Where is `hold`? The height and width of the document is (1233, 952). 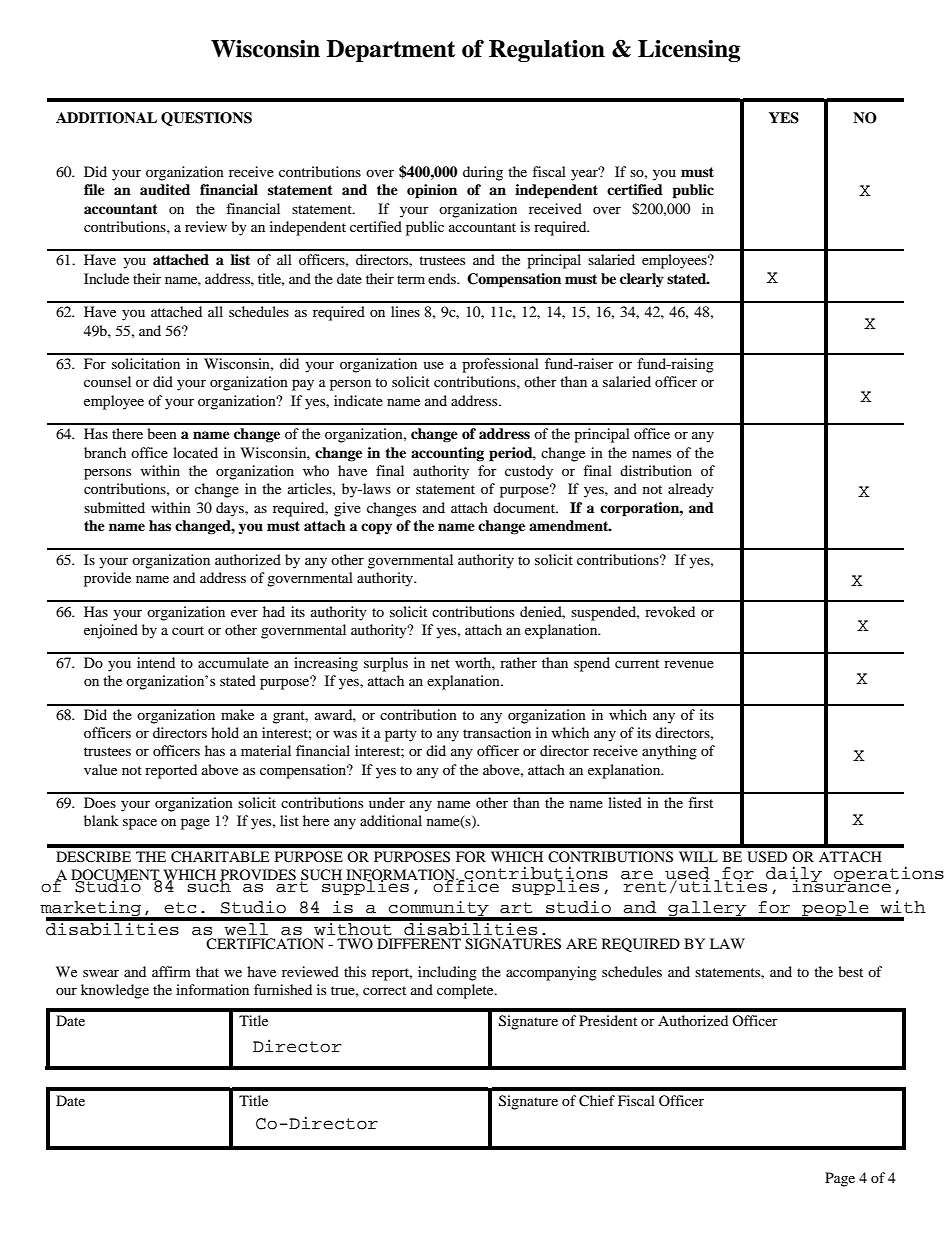
hold is located at coordinates (225, 732).
